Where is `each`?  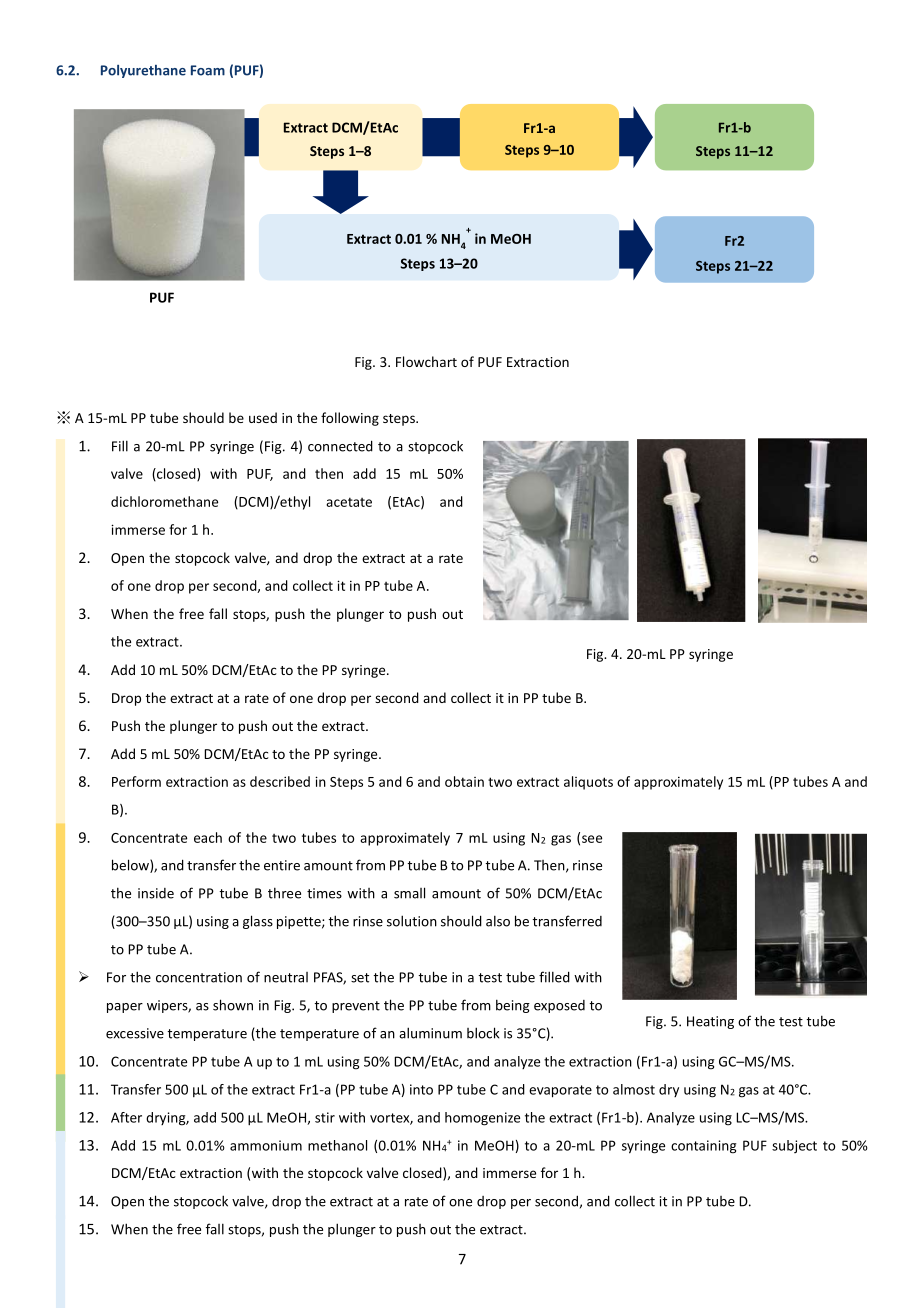
each is located at coordinates (208, 837).
